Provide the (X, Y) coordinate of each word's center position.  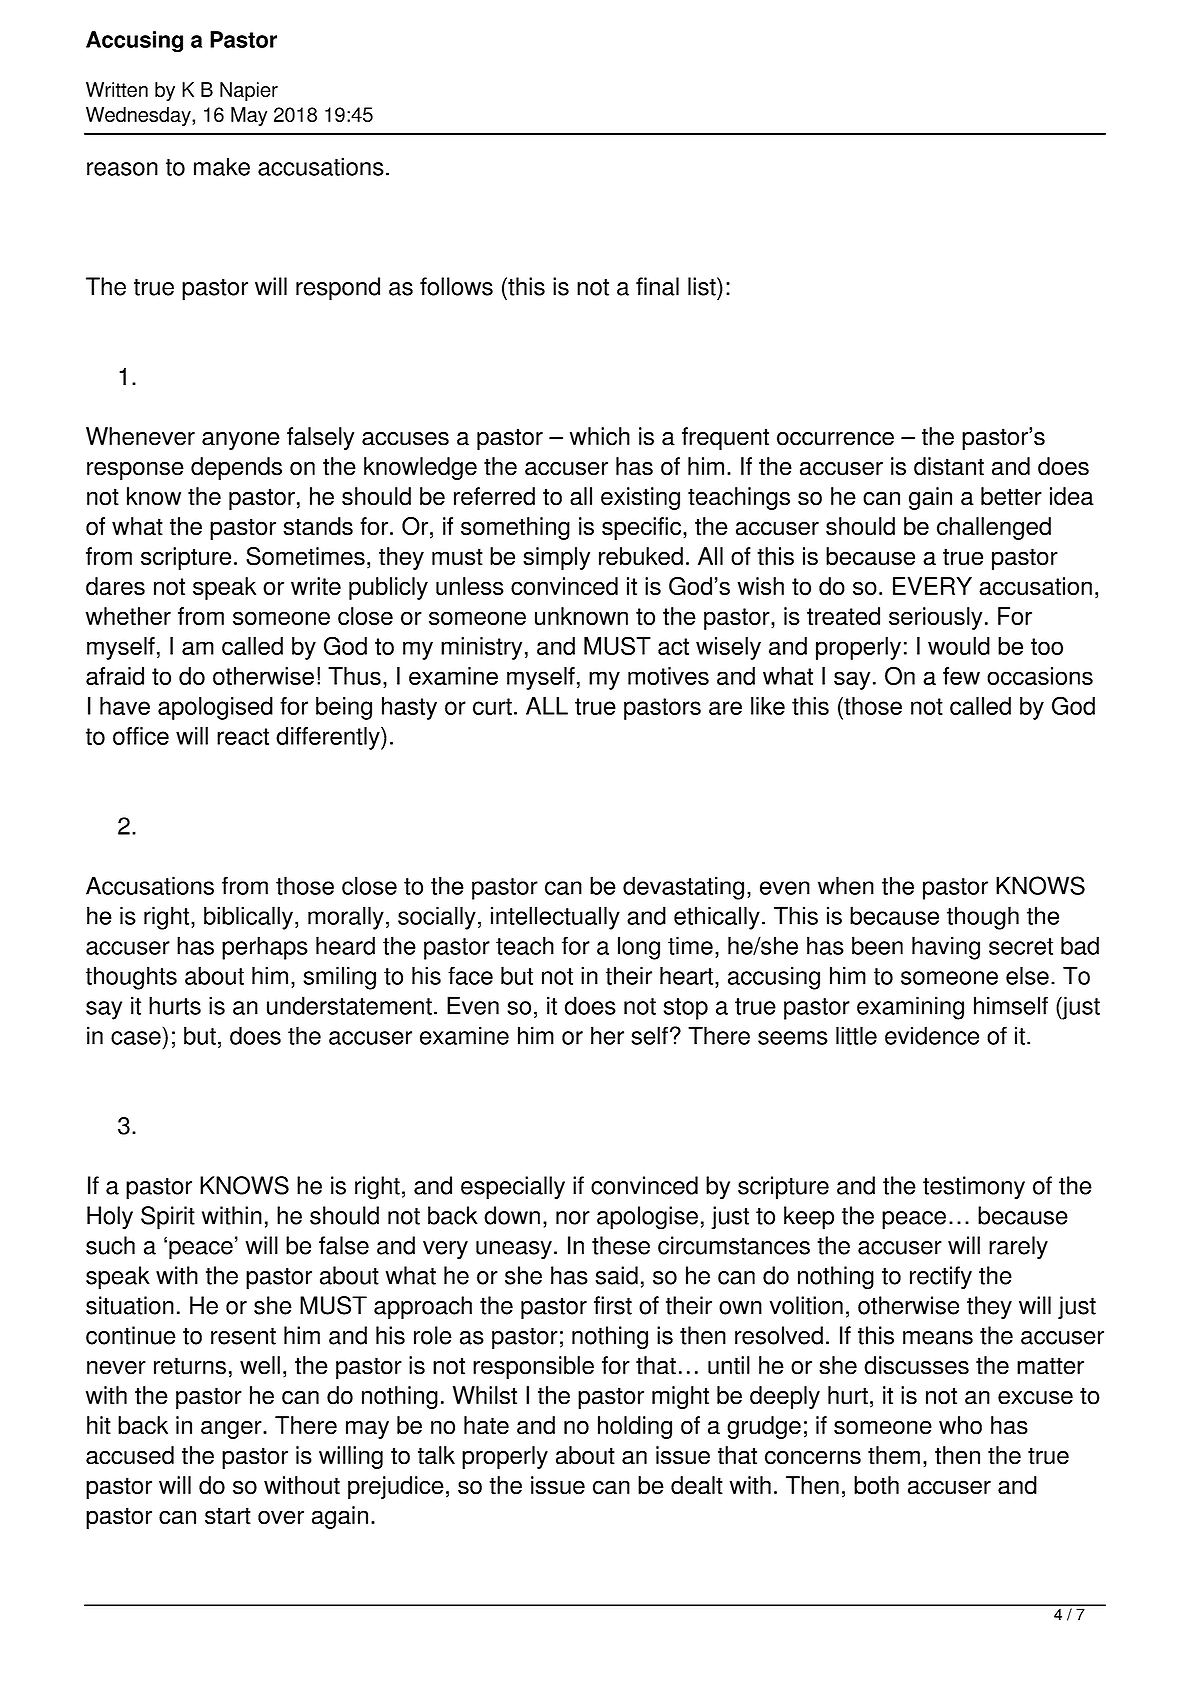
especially (513, 1188)
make (222, 166)
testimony (974, 1188)
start (228, 1516)
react (243, 736)
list (703, 286)
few (961, 676)
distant (949, 466)
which (600, 436)
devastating (683, 888)
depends (236, 468)
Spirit (168, 1218)
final (657, 286)
